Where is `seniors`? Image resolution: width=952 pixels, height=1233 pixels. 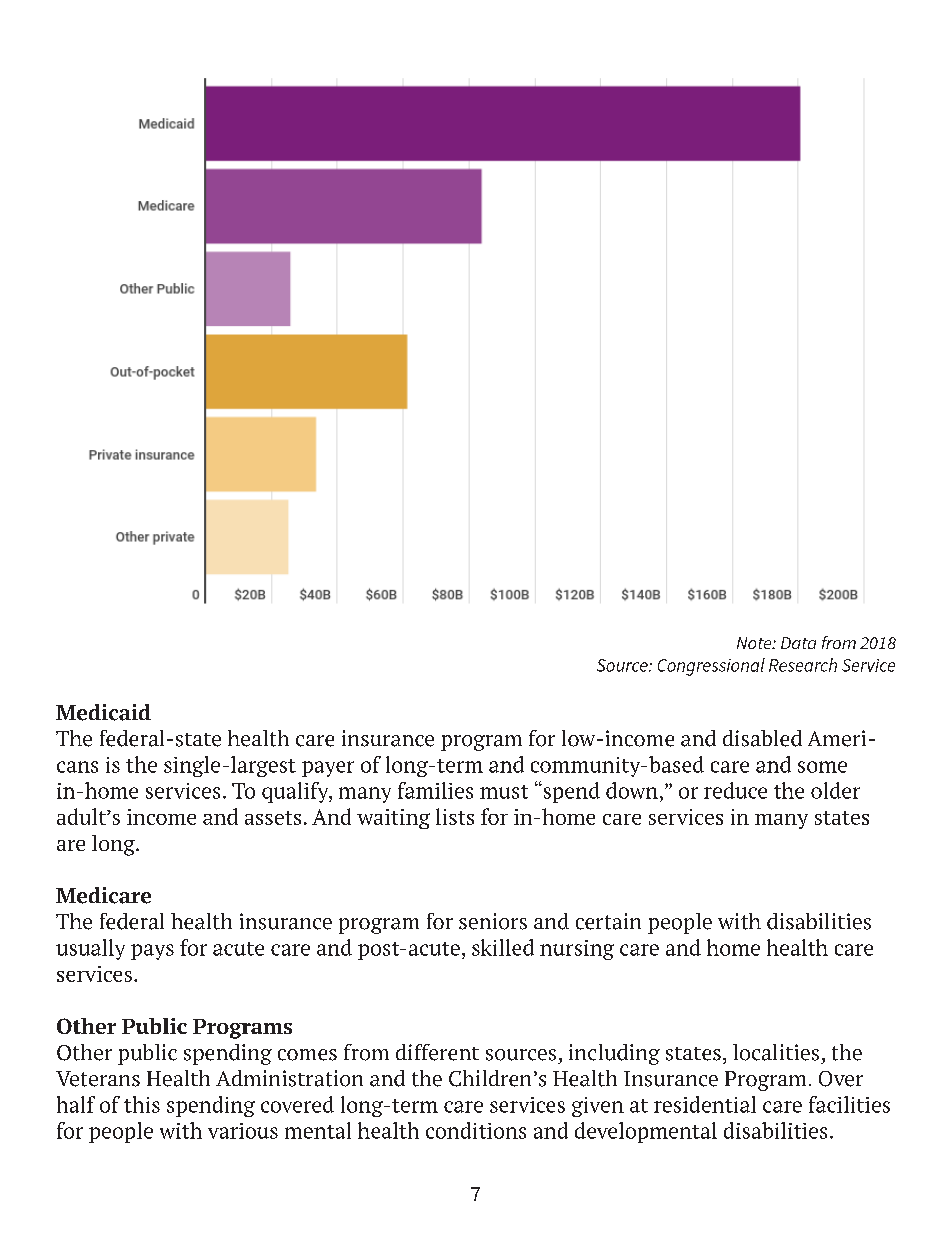 seniors is located at coordinates (493, 921).
